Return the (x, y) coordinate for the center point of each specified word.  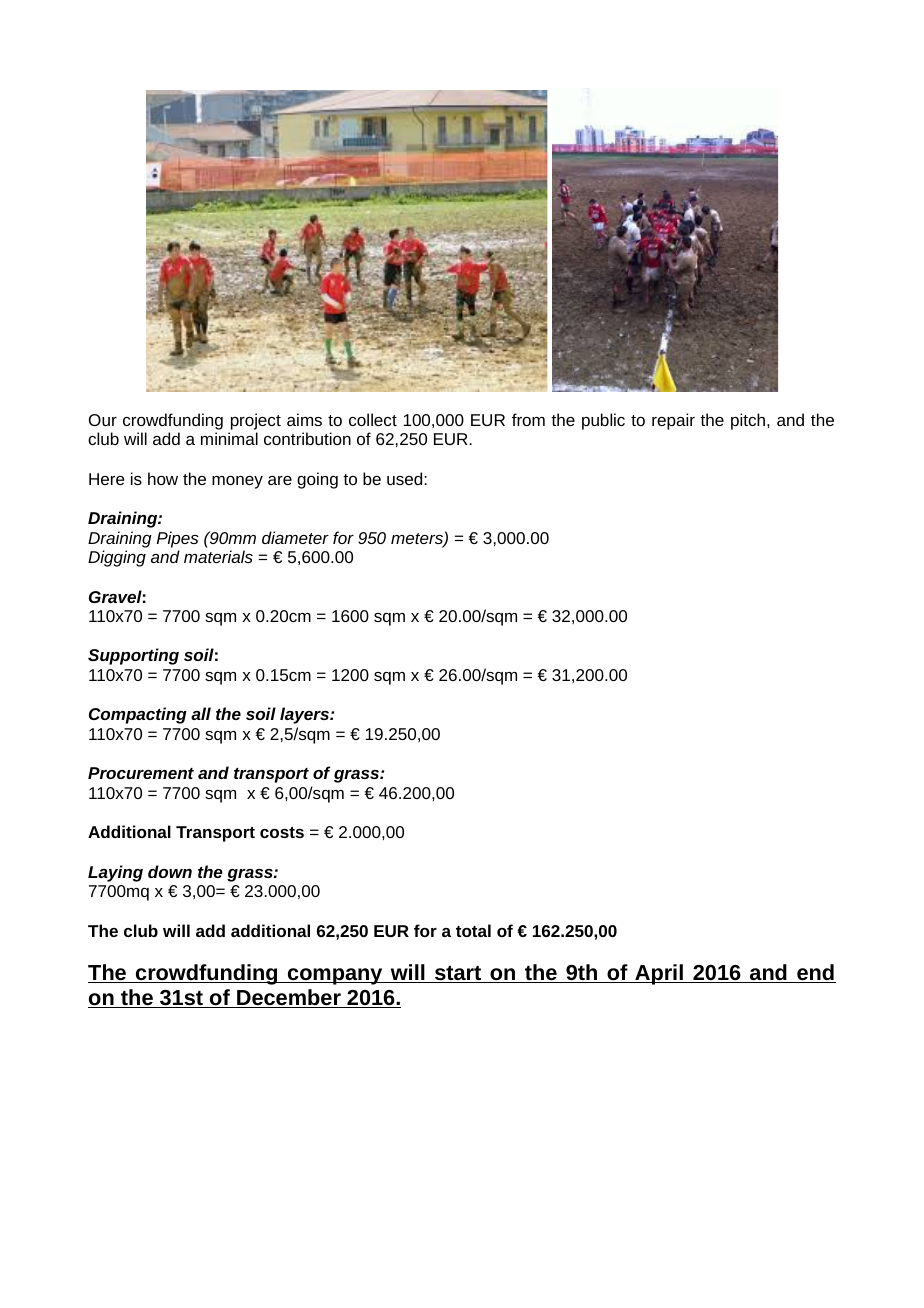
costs (282, 832)
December (289, 998)
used (406, 478)
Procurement (141, 773)
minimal (229, 438)
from (528, 419)
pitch (749, 421)
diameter (295, 537)
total (473, 930)
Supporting (133, 656)
